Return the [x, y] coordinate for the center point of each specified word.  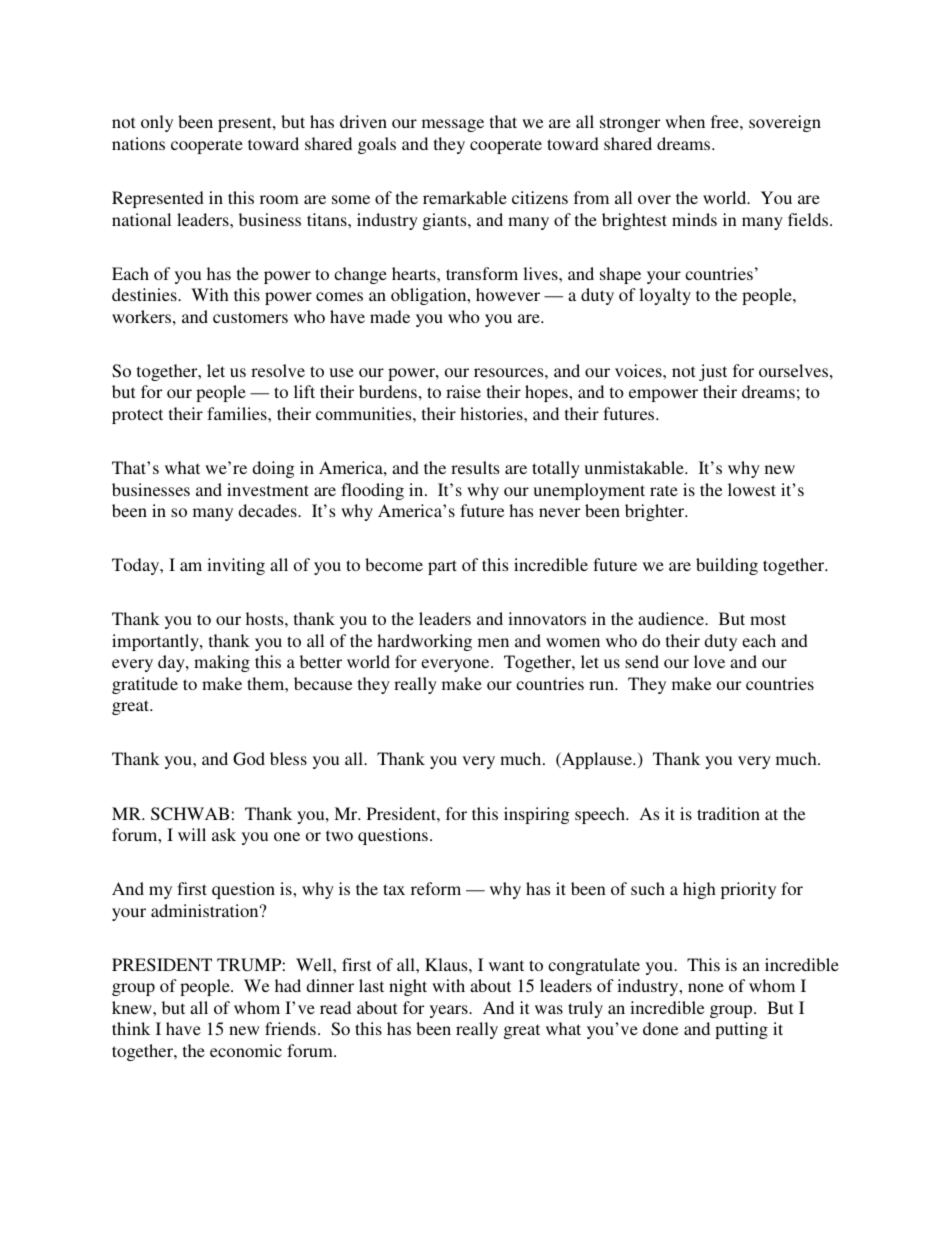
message [453, 125]
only [157, 123]
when [685, 121]
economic [246, 1050]
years [450, 1011]
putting [741, 1030]
